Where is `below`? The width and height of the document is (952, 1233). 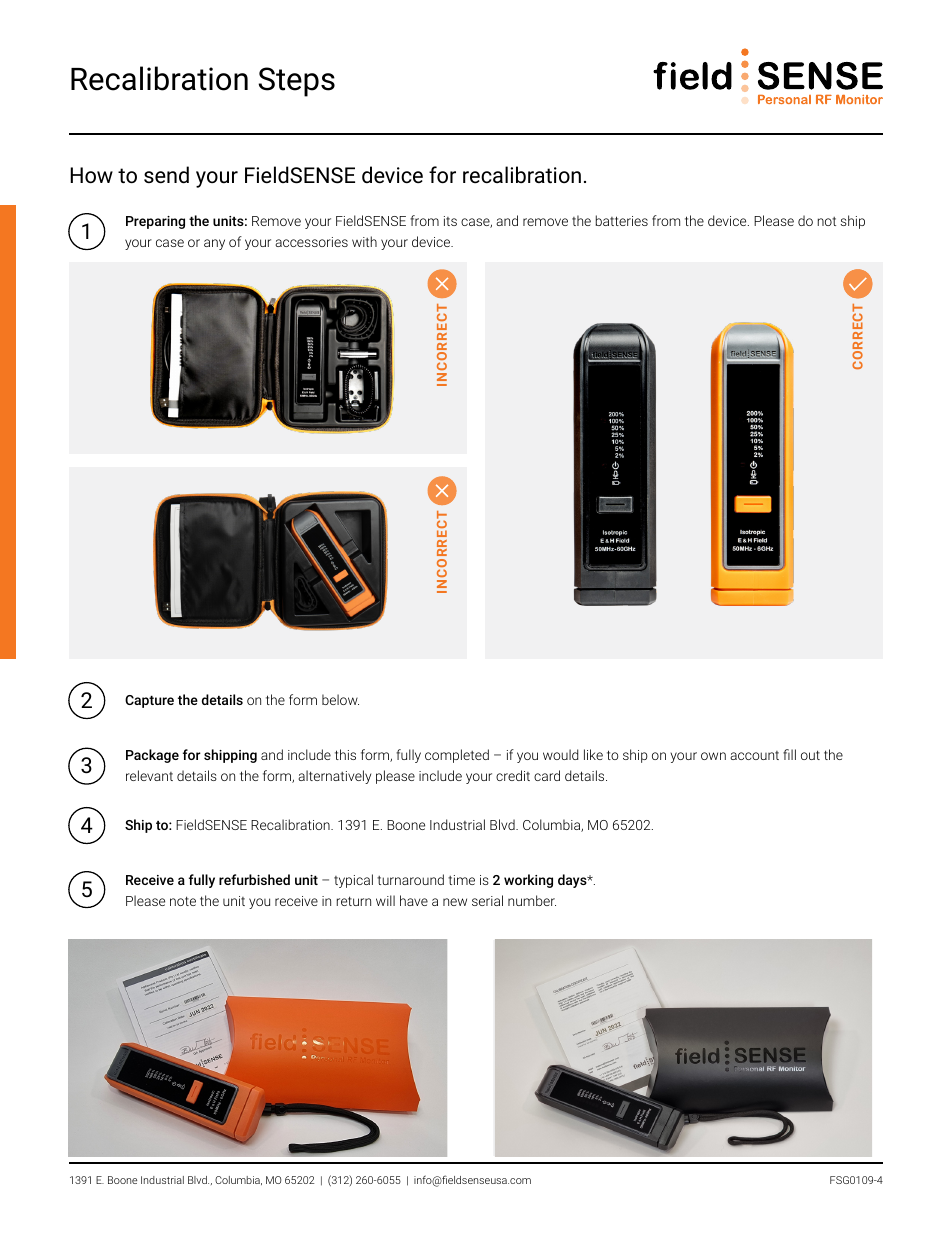 below is located at coordinates (340, 699).
